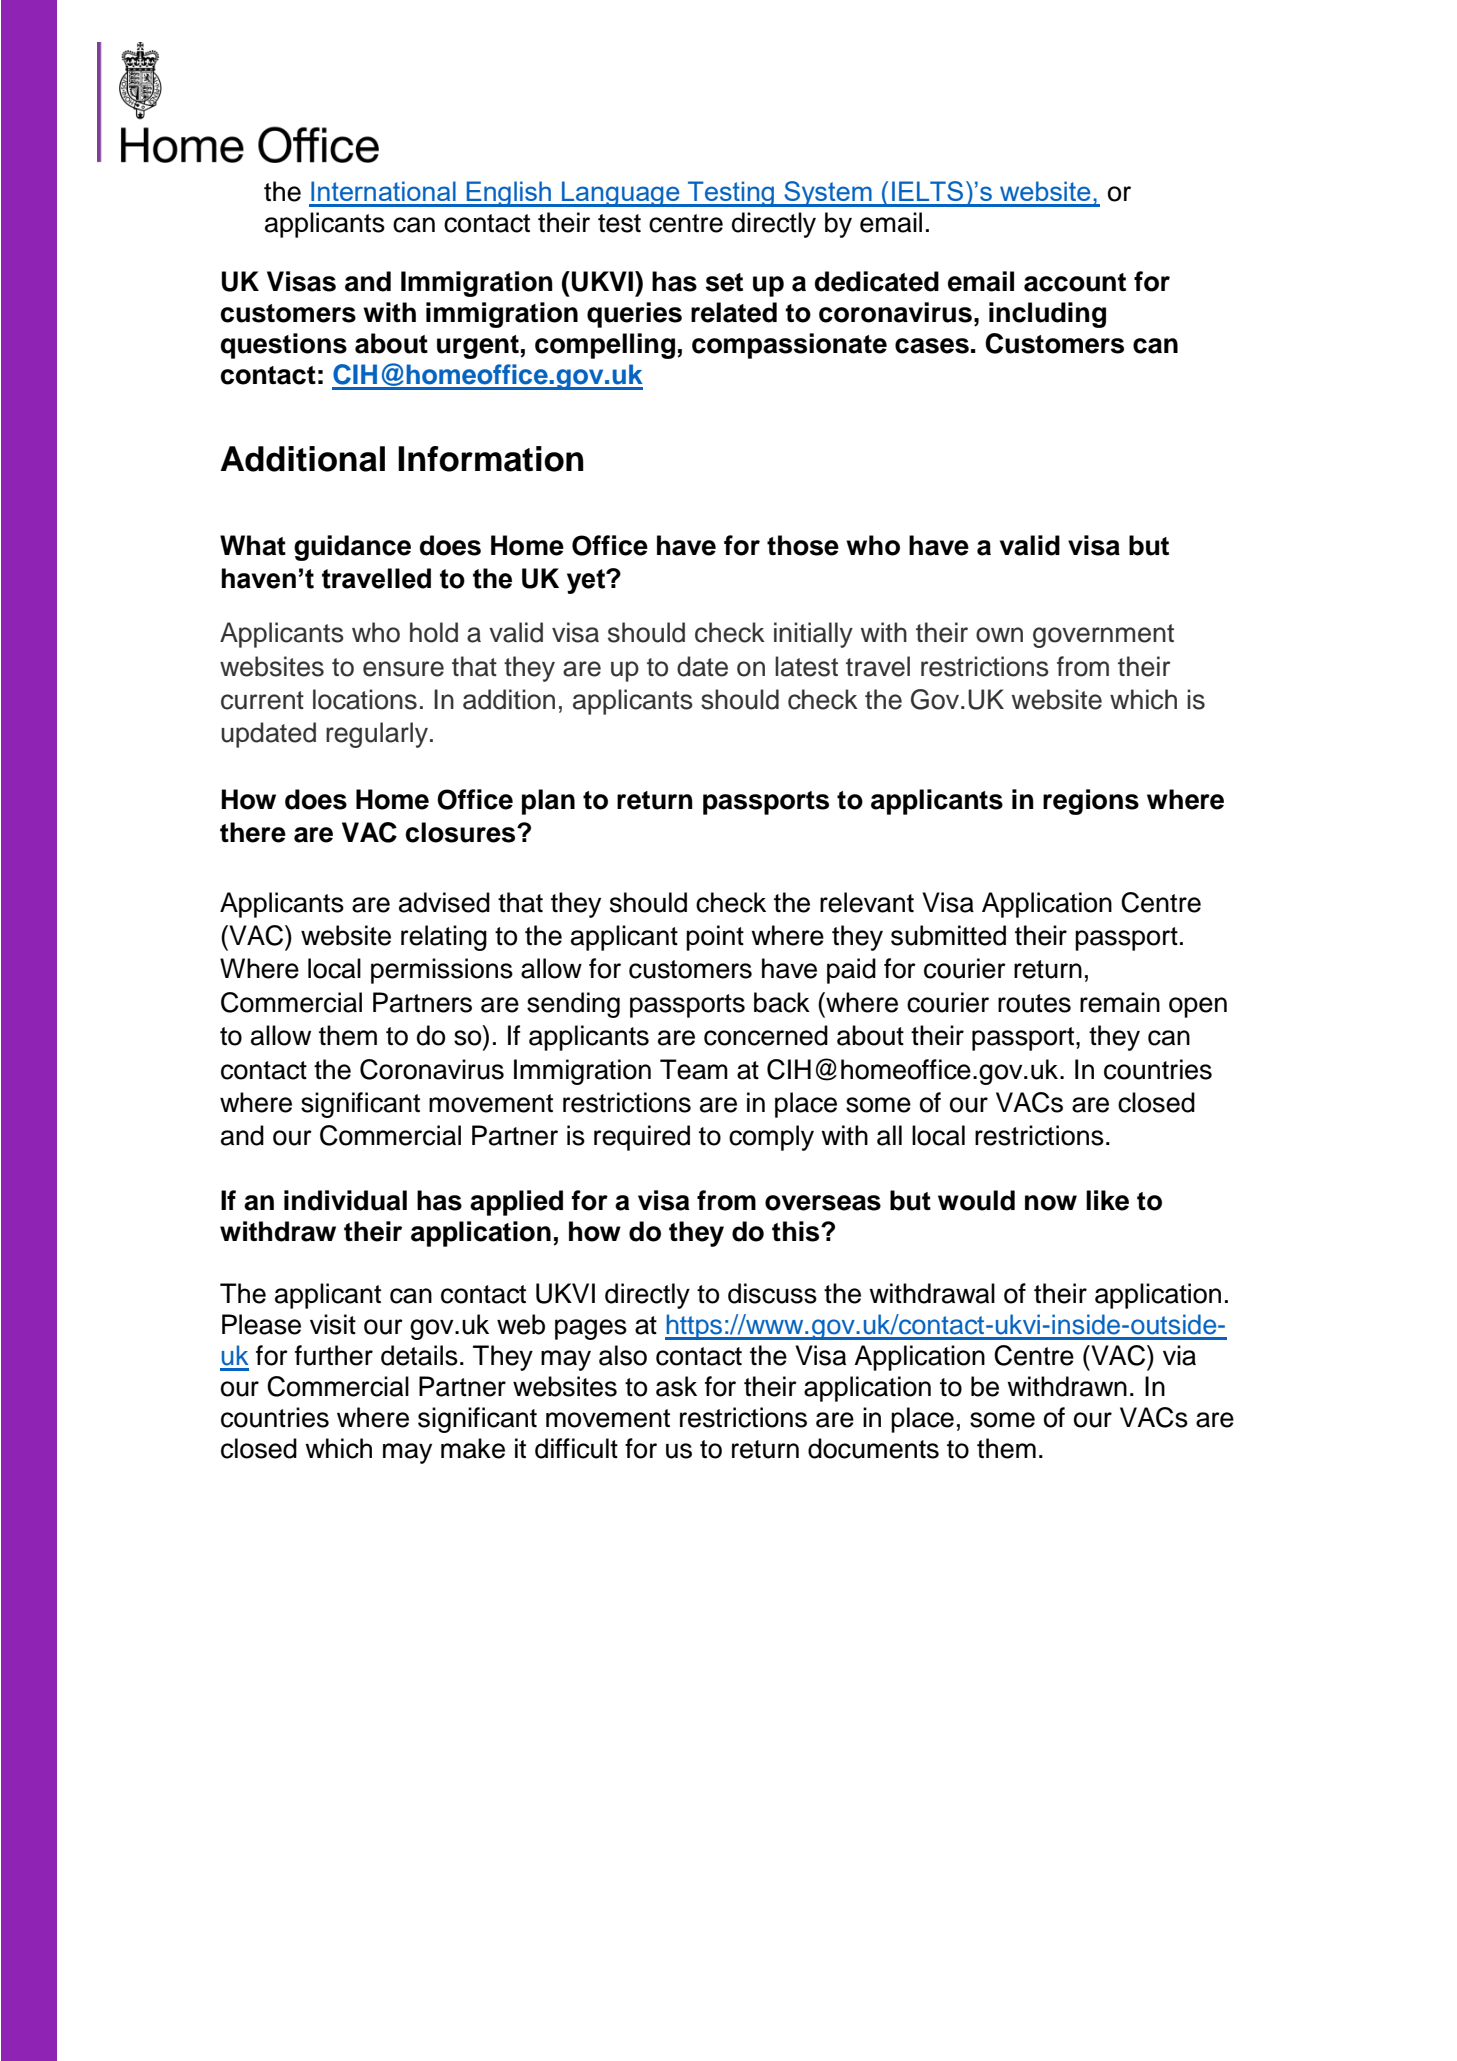  What do you see at coordinates (1075, 282) in the screenshot?
I see `account` at bounding box center [1075, 282].
